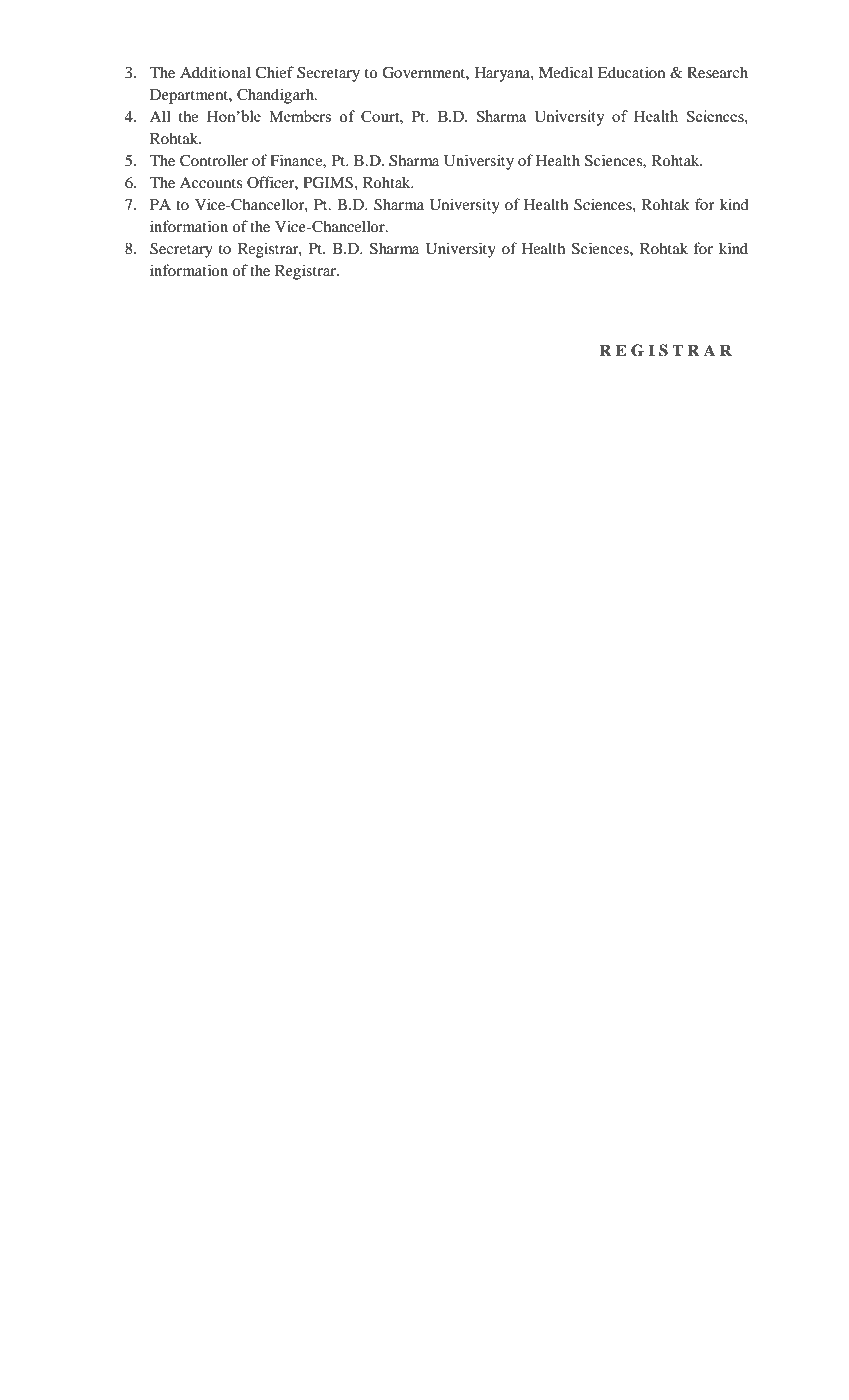  Describe the element at coordinates (215, 72) in the screenshot. I see `Additional` at that location.
